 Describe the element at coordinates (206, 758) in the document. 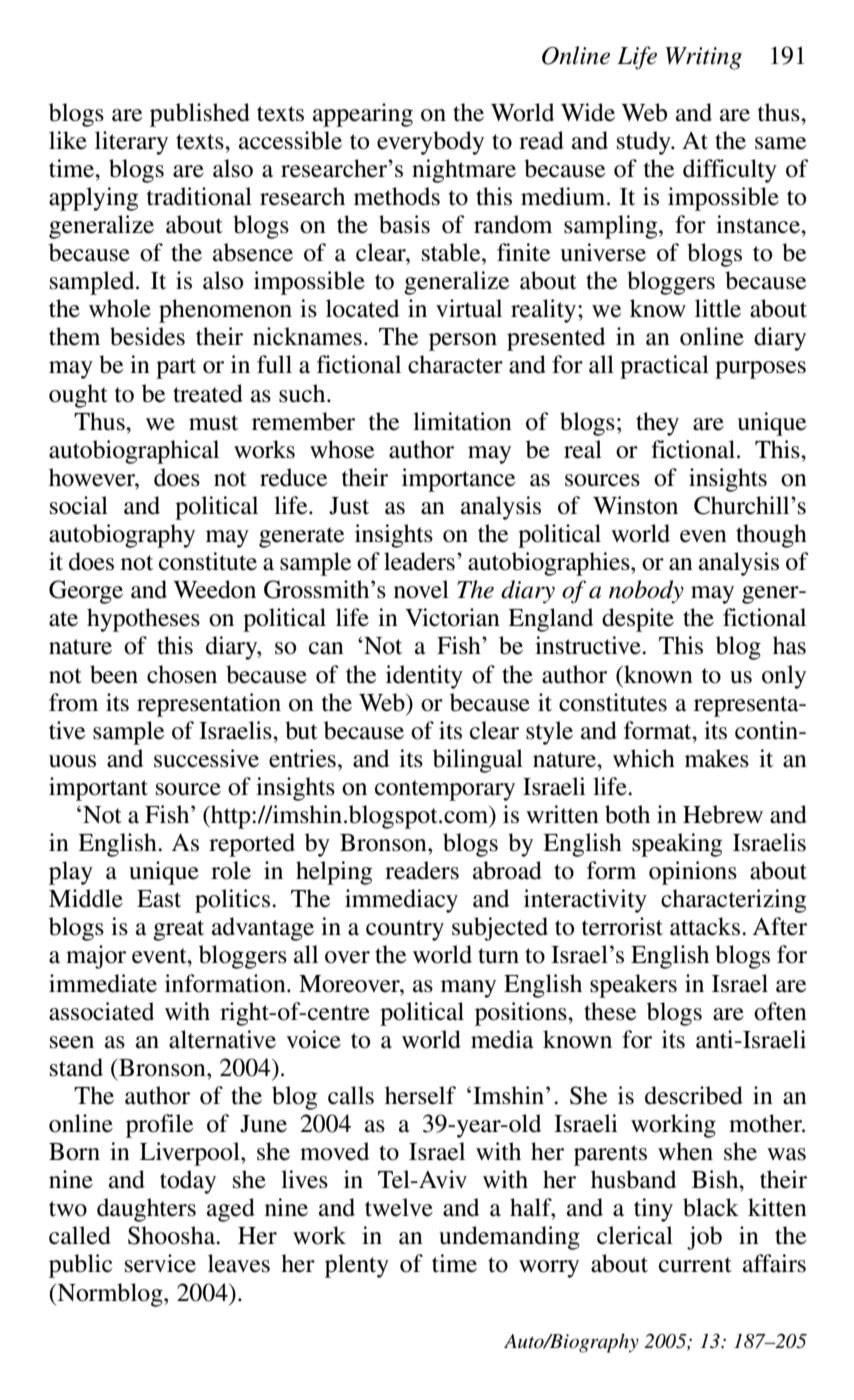

I see `successive` at that location.
